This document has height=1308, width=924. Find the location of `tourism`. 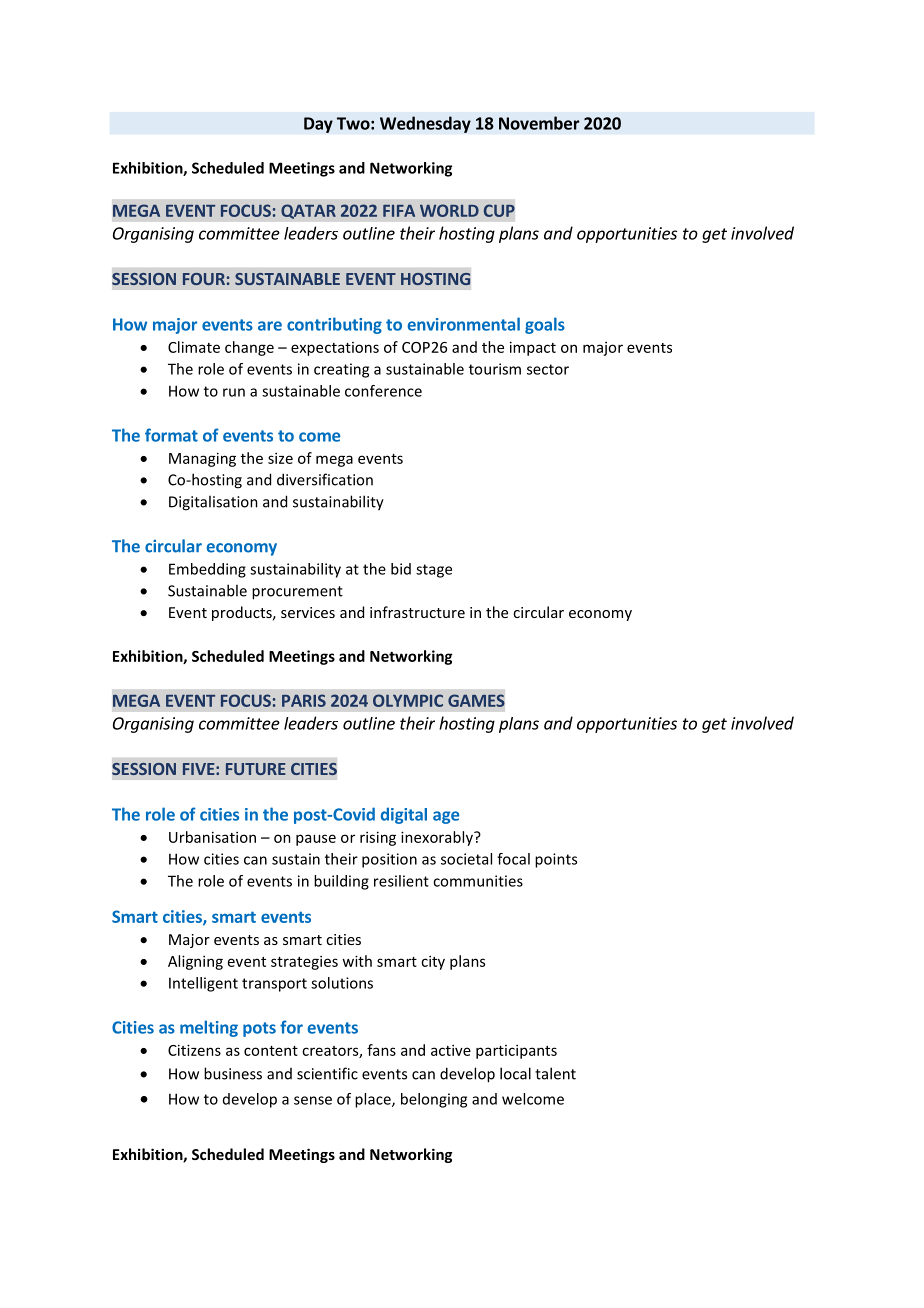

tourism is located at coordinates (495, 369).
